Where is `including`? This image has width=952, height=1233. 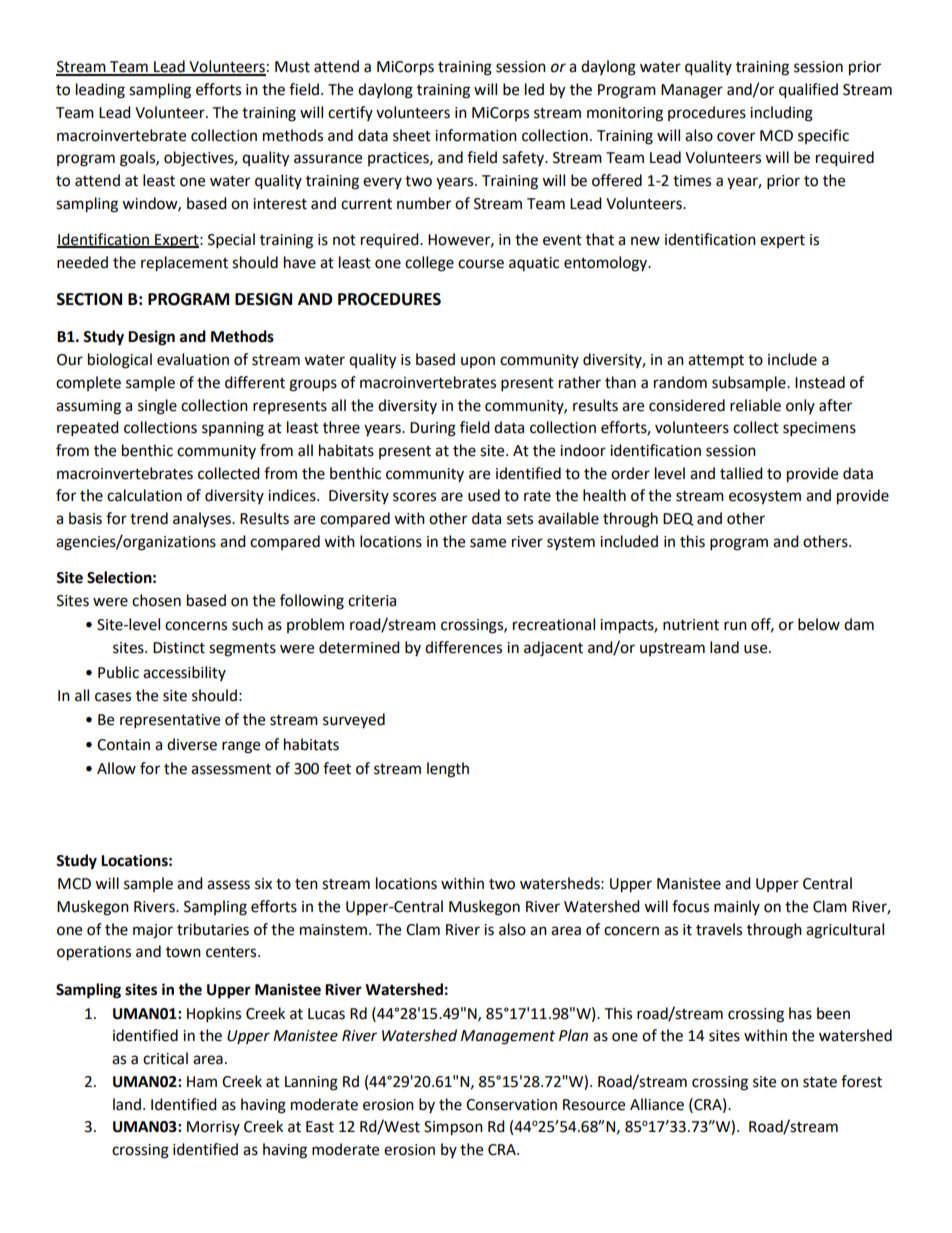 including is located at coordinates (781, 114).
